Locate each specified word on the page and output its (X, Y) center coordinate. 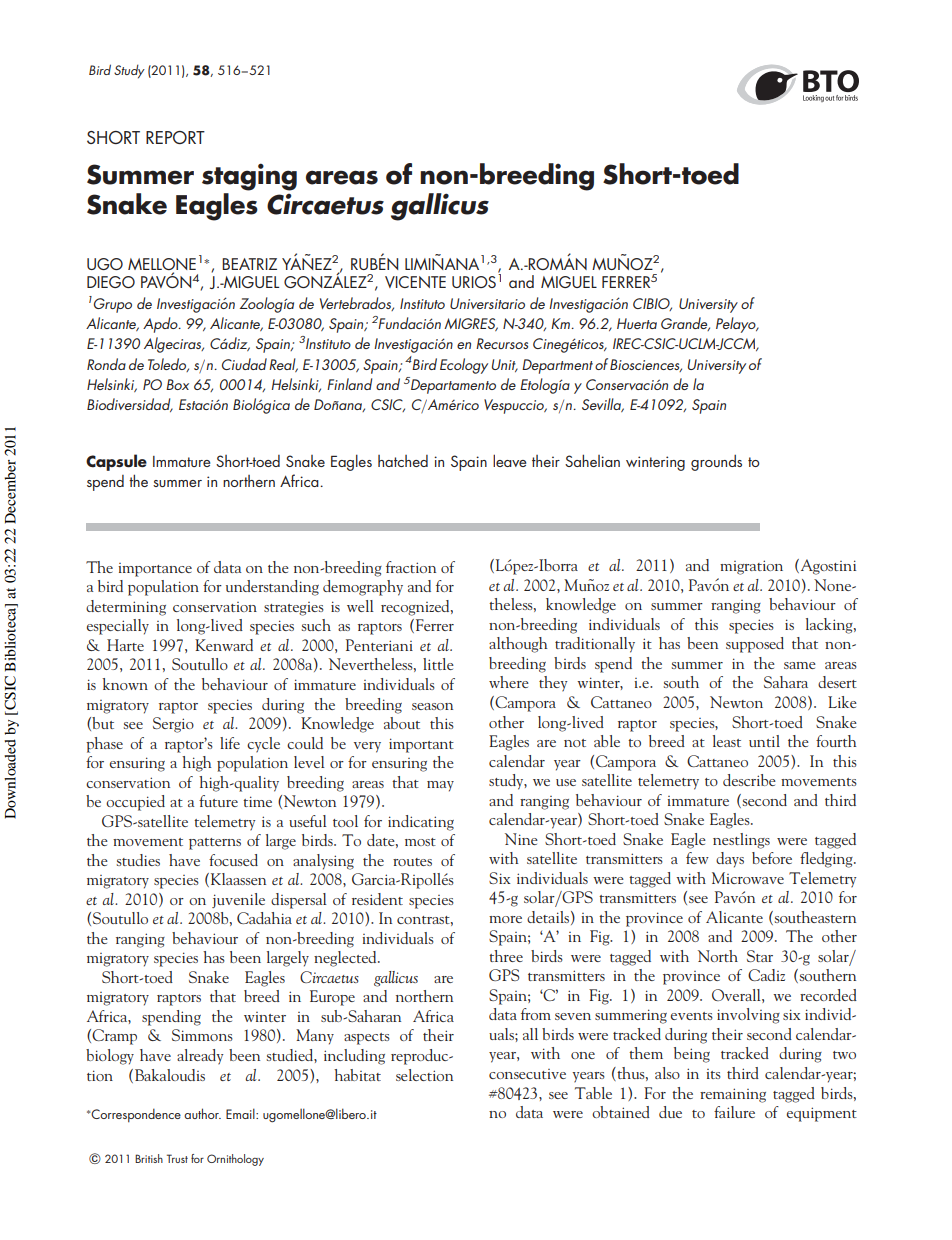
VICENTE (415, 282)
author (202, 1113)
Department (557, 366)
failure (734, 1112)
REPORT (175, 137)
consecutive (527, 1074)
